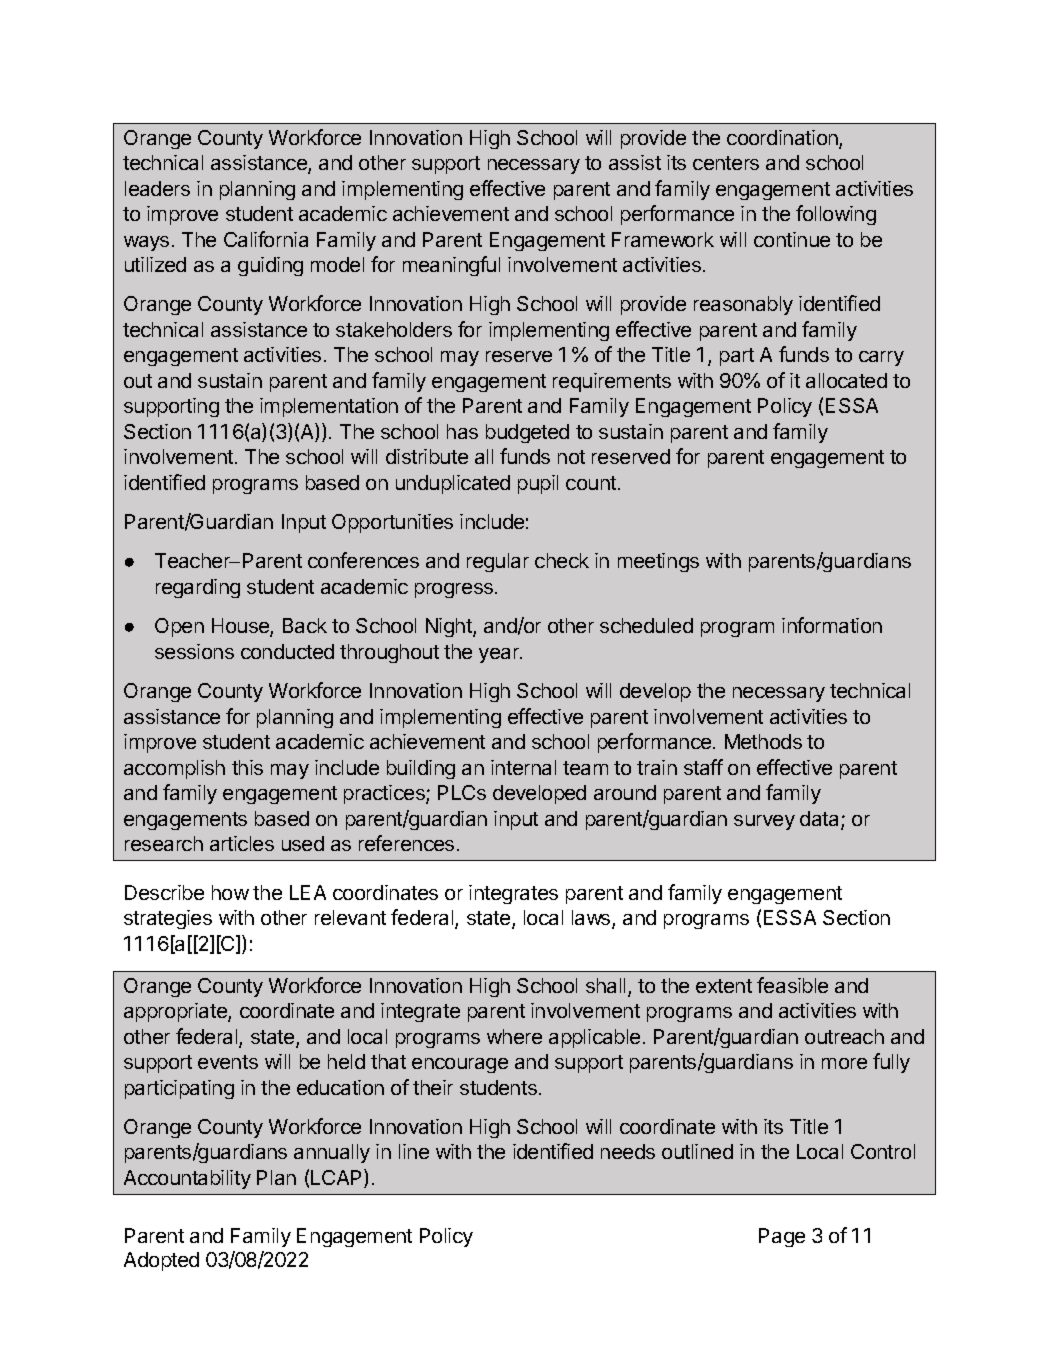 This screenshot has width=1049, height=1357. Describe the element at coordinates (161, 1261) in the screenshot. I see `Adopted` at that location.
